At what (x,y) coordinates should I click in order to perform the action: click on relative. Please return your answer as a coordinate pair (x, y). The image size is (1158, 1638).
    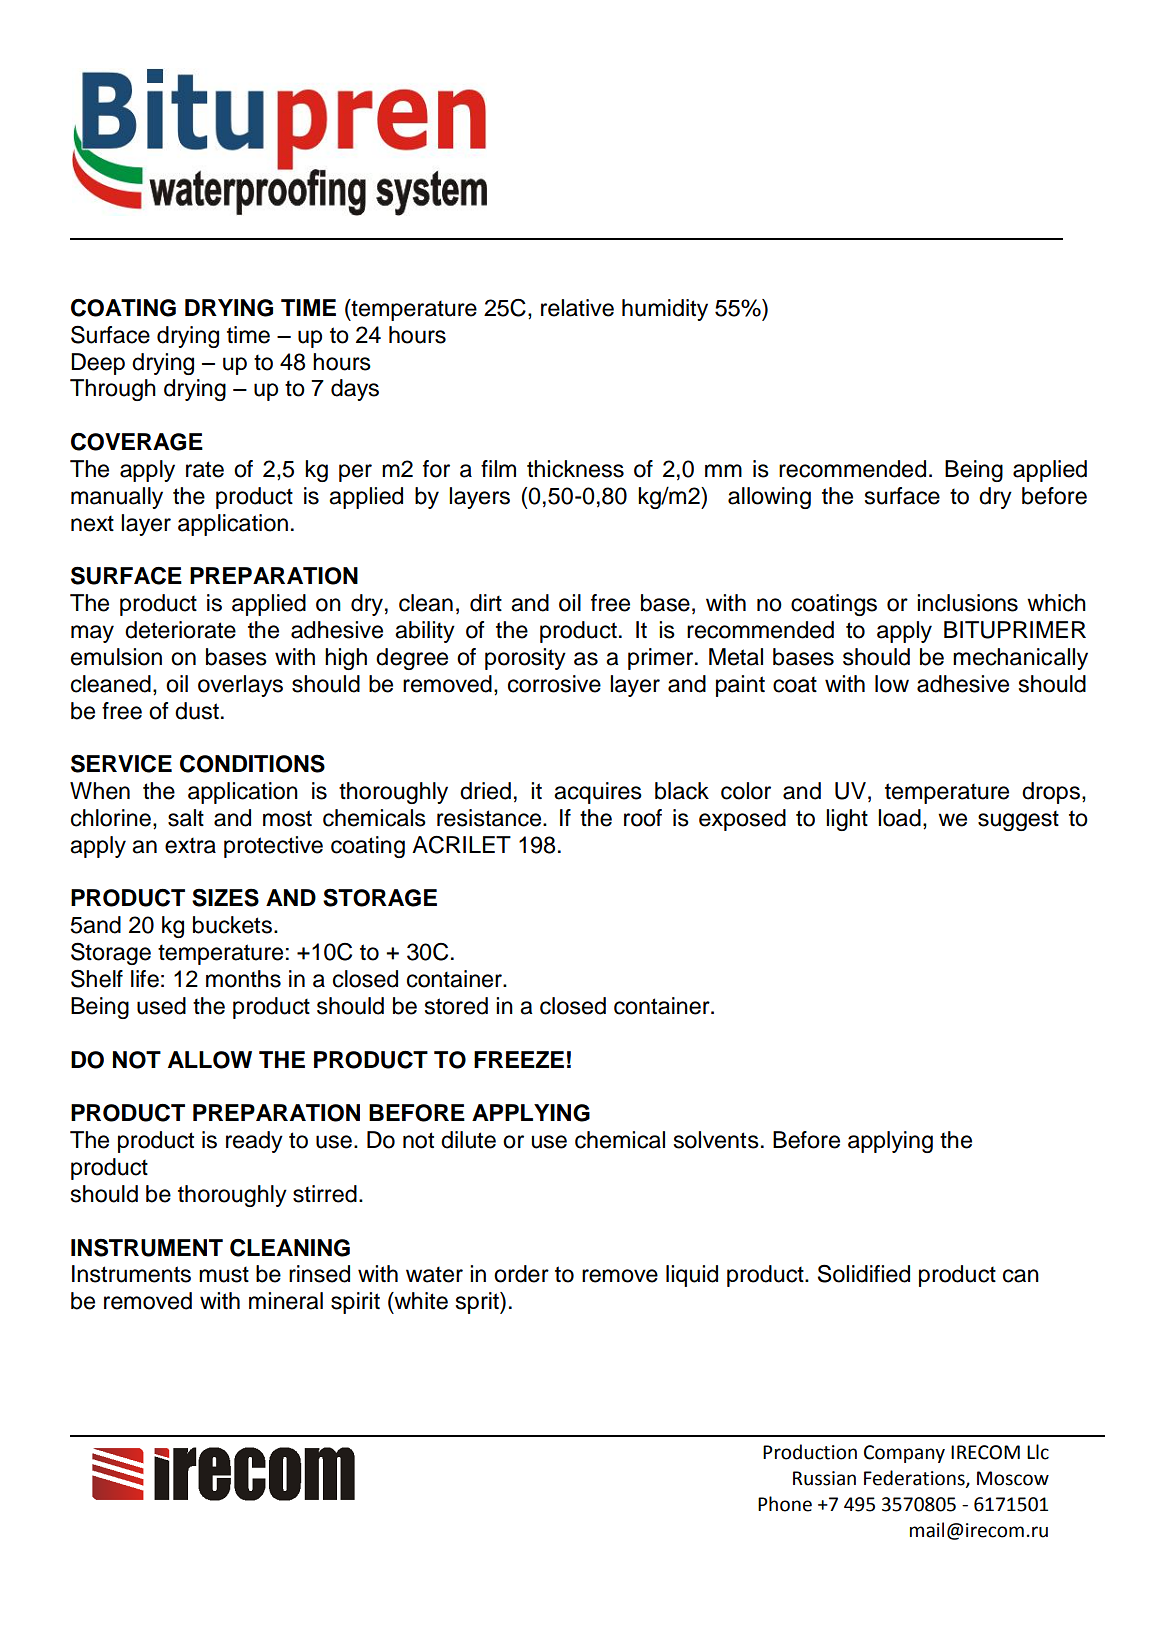
    Looking at the image, I should click on (577, 308).
